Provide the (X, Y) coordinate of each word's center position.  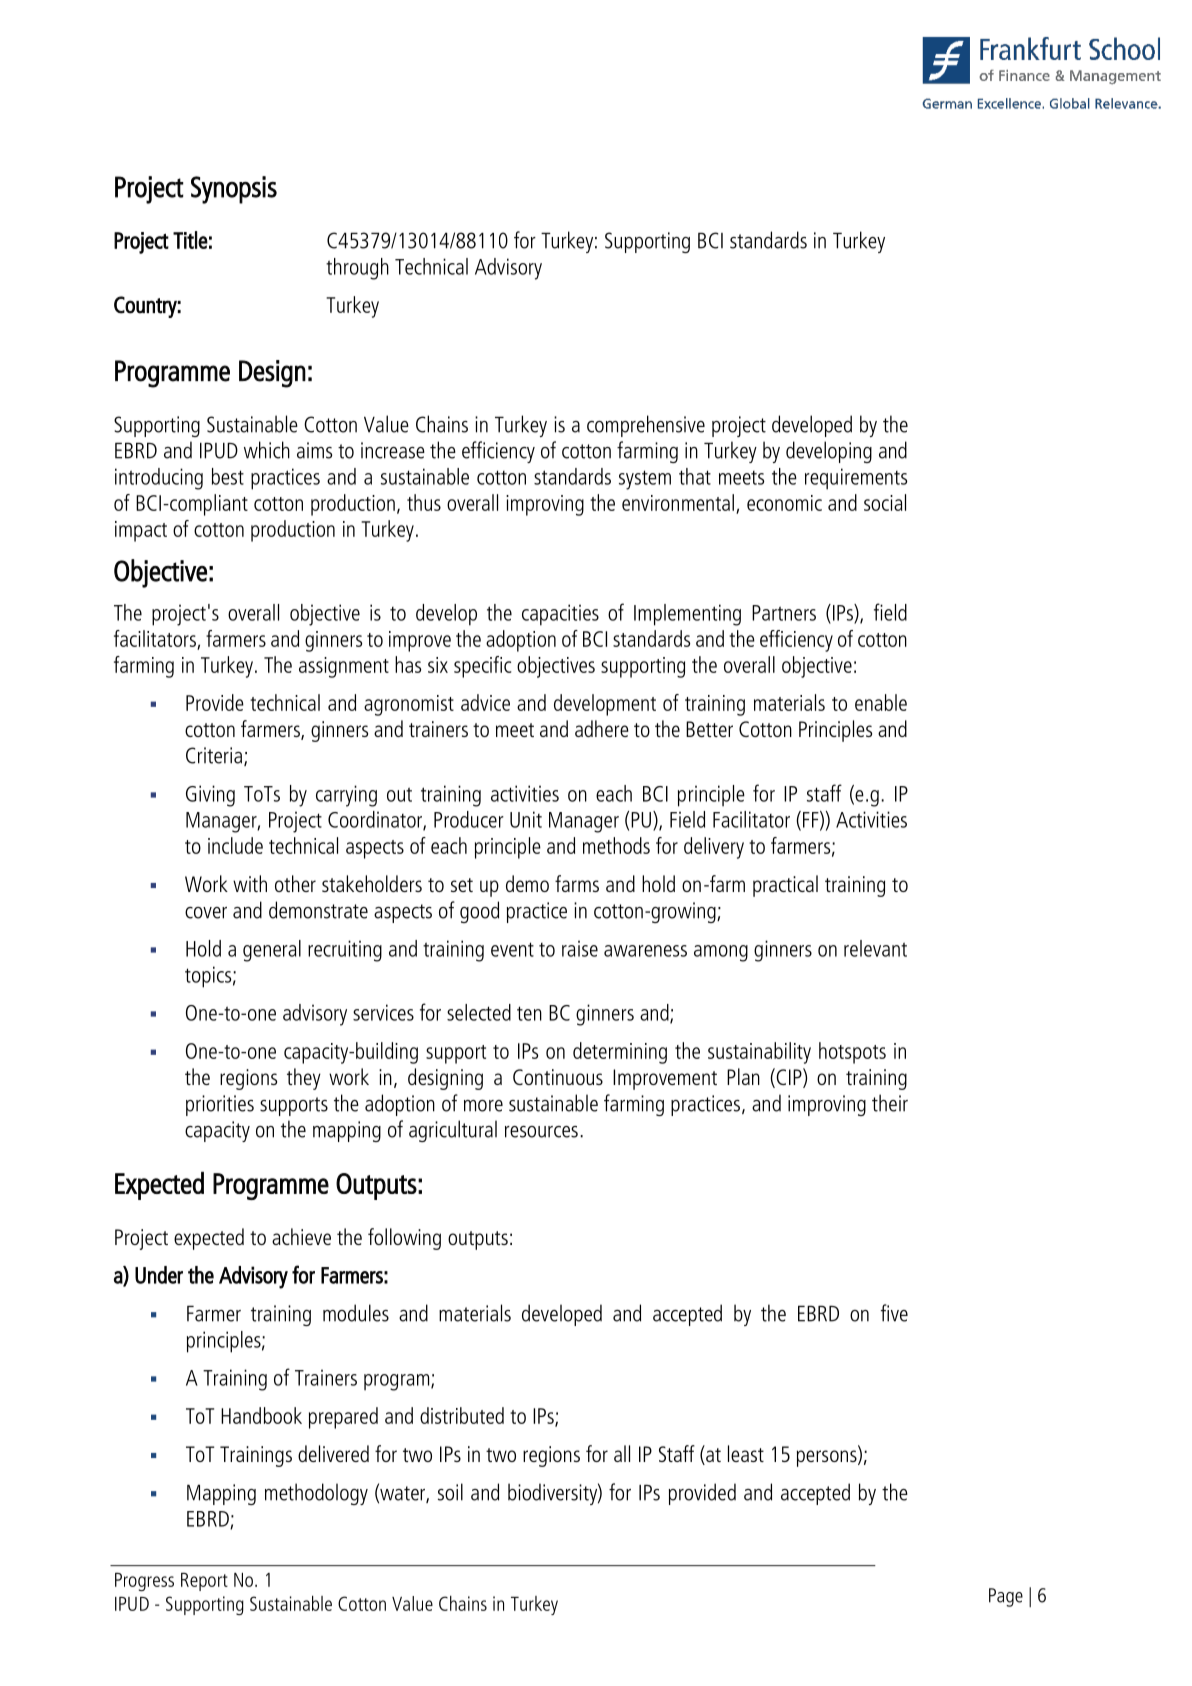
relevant (875, 948)
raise (580, 948)
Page (1006, 1597)
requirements (856, 479)
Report (204, 1582)
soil (450, 1492)
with (250, 883)
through (357, 269)
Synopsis (234, 190)
